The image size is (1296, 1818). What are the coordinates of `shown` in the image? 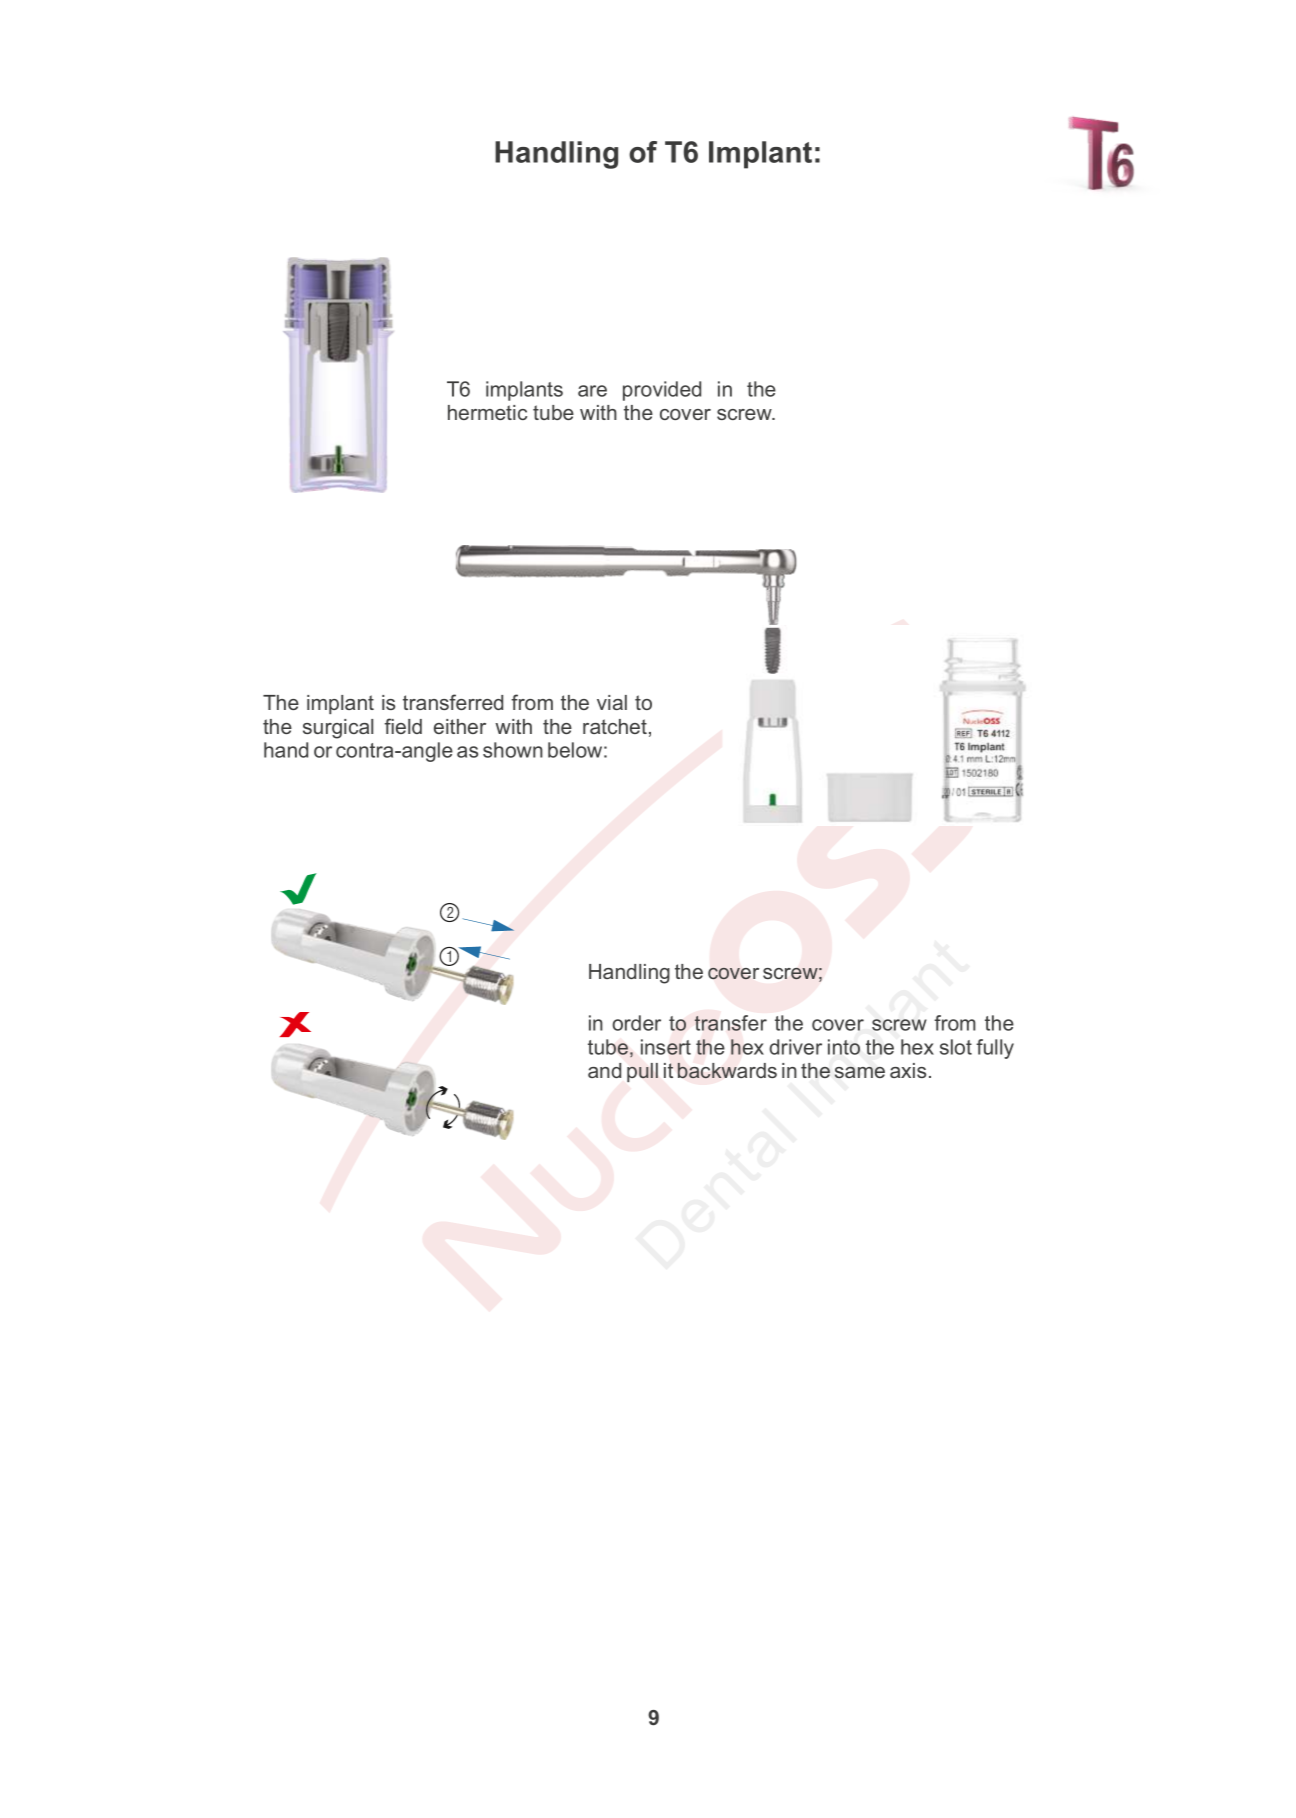 It's located at (513, 750).
